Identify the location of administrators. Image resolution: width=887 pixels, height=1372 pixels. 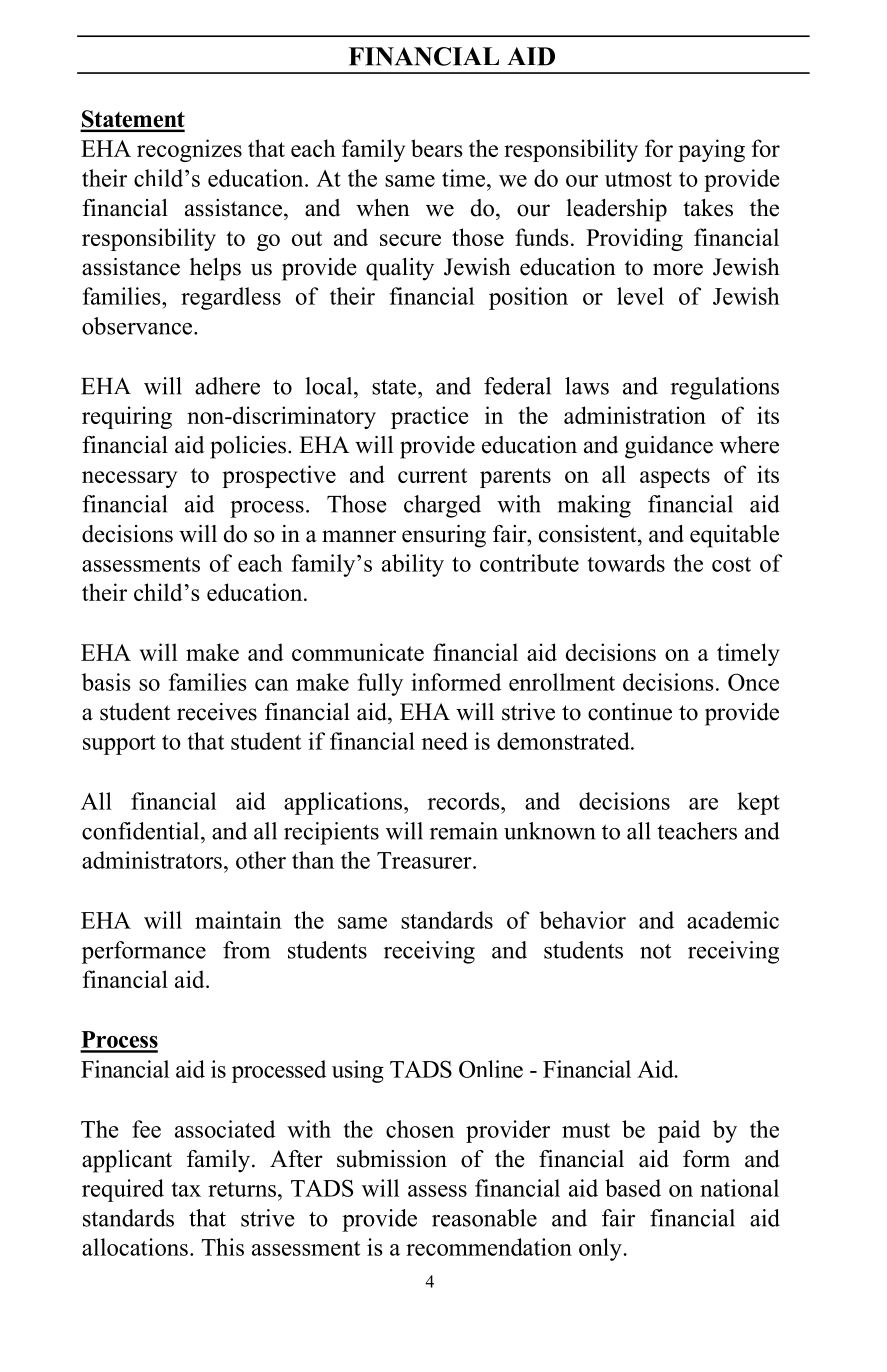
(152, 860).
